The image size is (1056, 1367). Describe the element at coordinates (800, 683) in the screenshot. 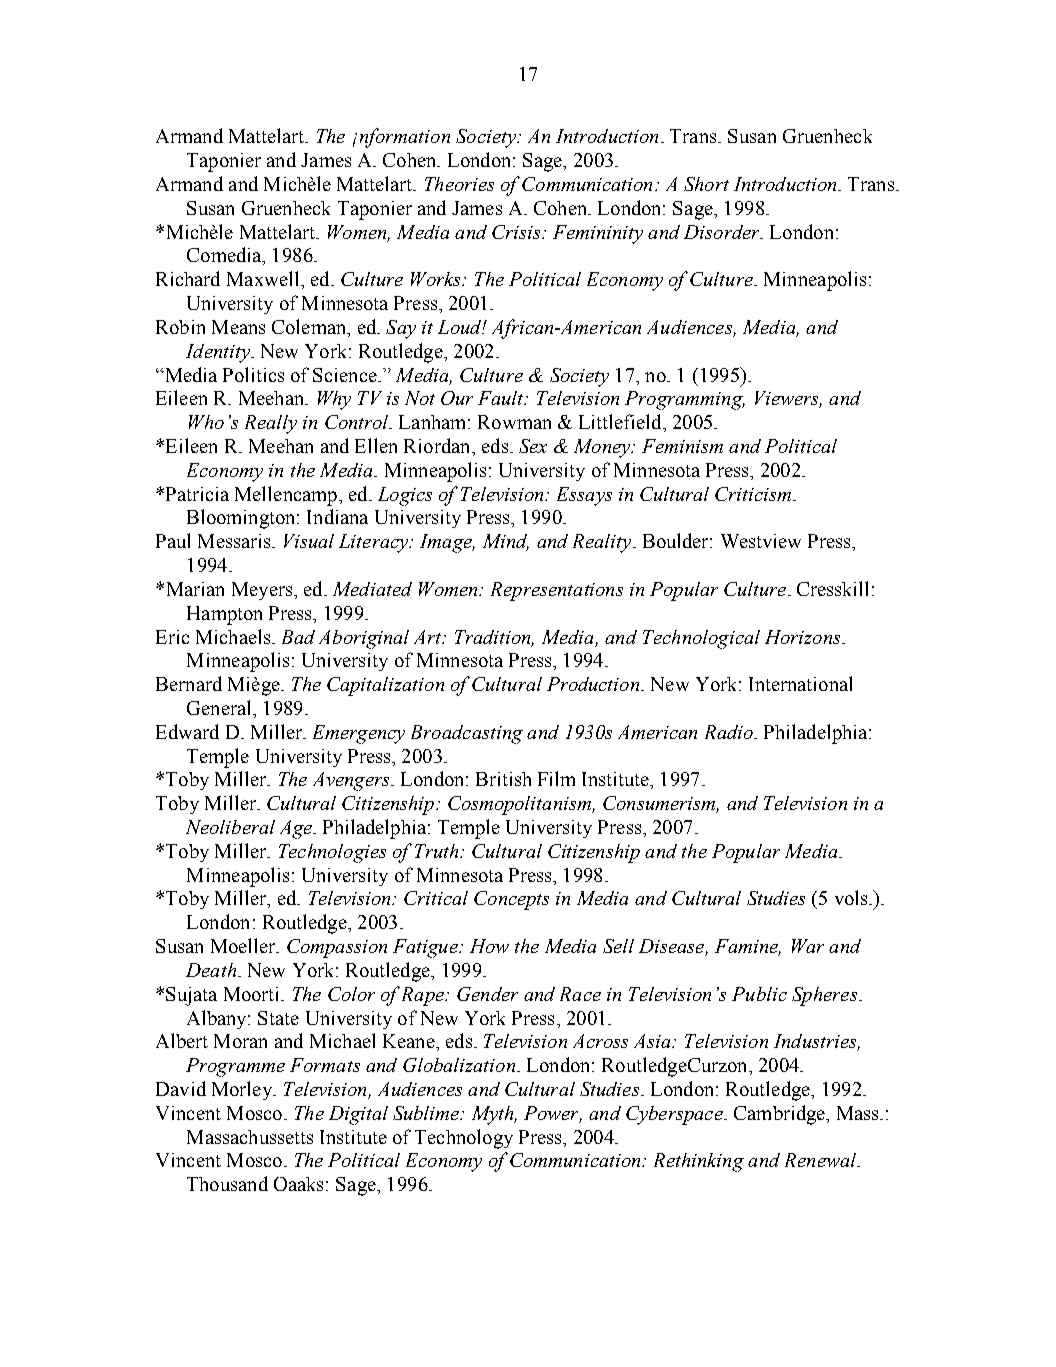

I see `International` at that location.
